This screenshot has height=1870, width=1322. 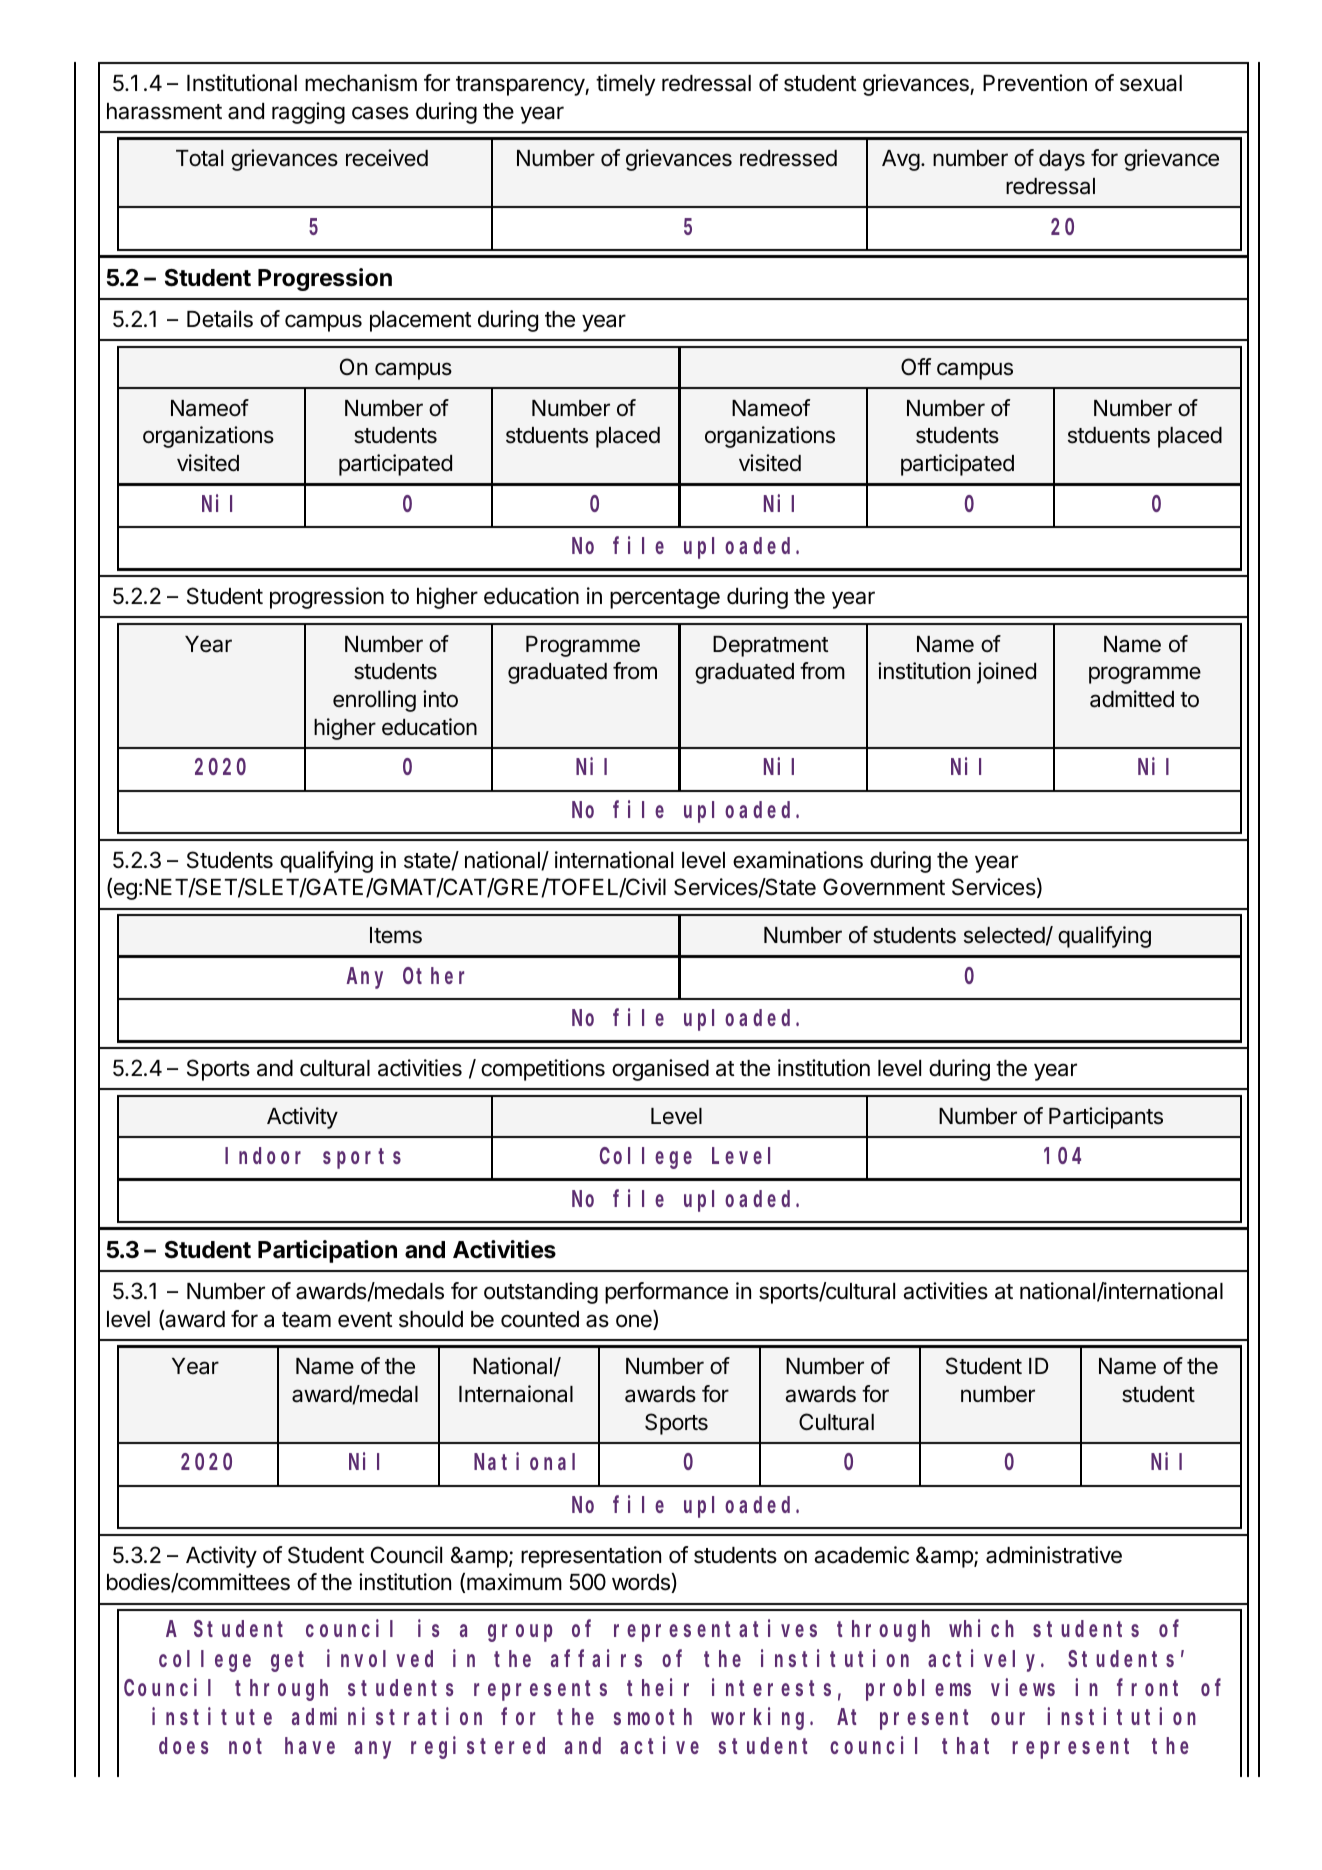 What do you see at coordinates (1062, 160) in the screenshot?
I see `days` at bounding box center [1062, 160].
